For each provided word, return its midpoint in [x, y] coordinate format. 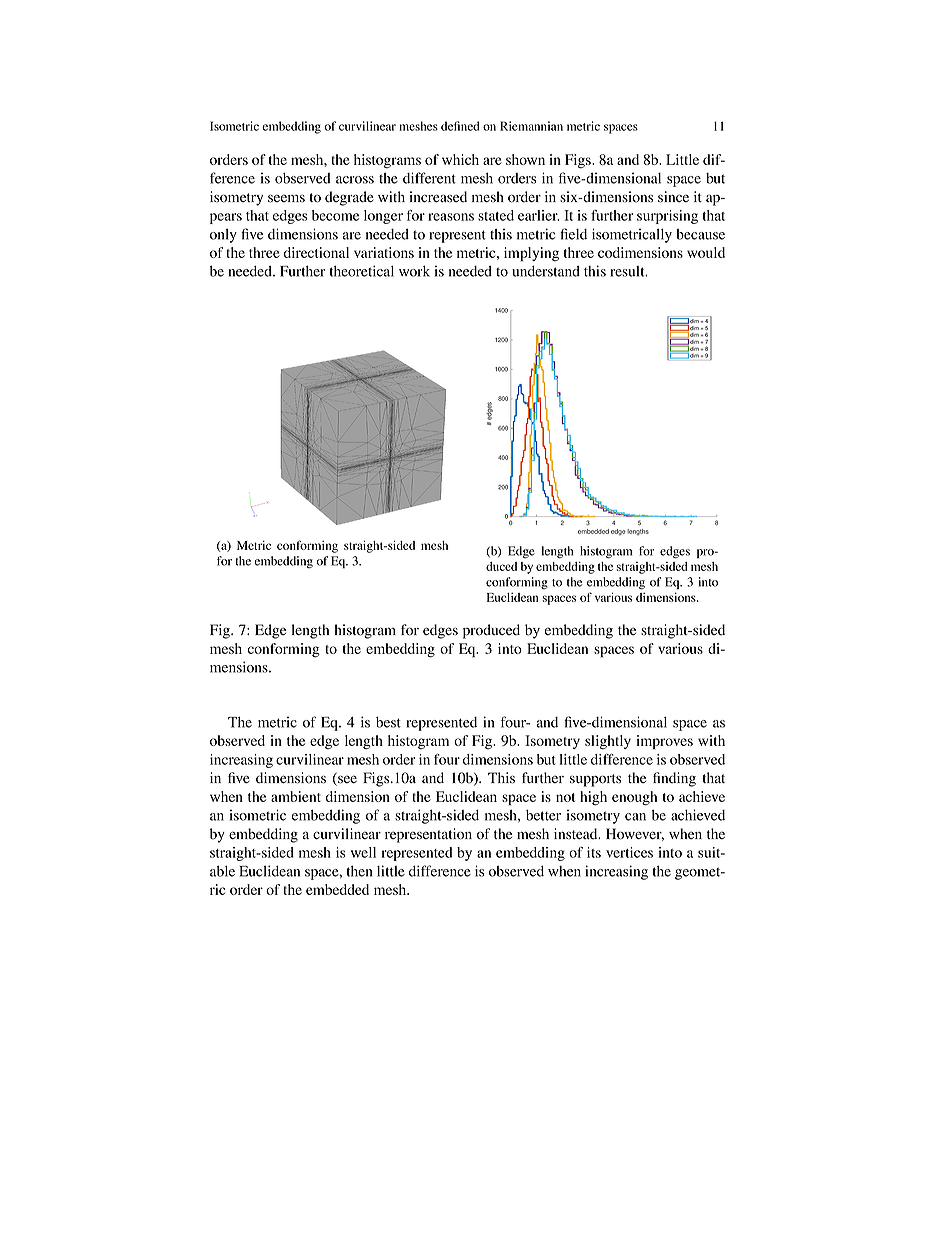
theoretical [361, 271]
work [414, 271]
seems [286, 199]
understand [546, 271]
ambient [296, 796]
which [460, 159]
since [673, 197]
